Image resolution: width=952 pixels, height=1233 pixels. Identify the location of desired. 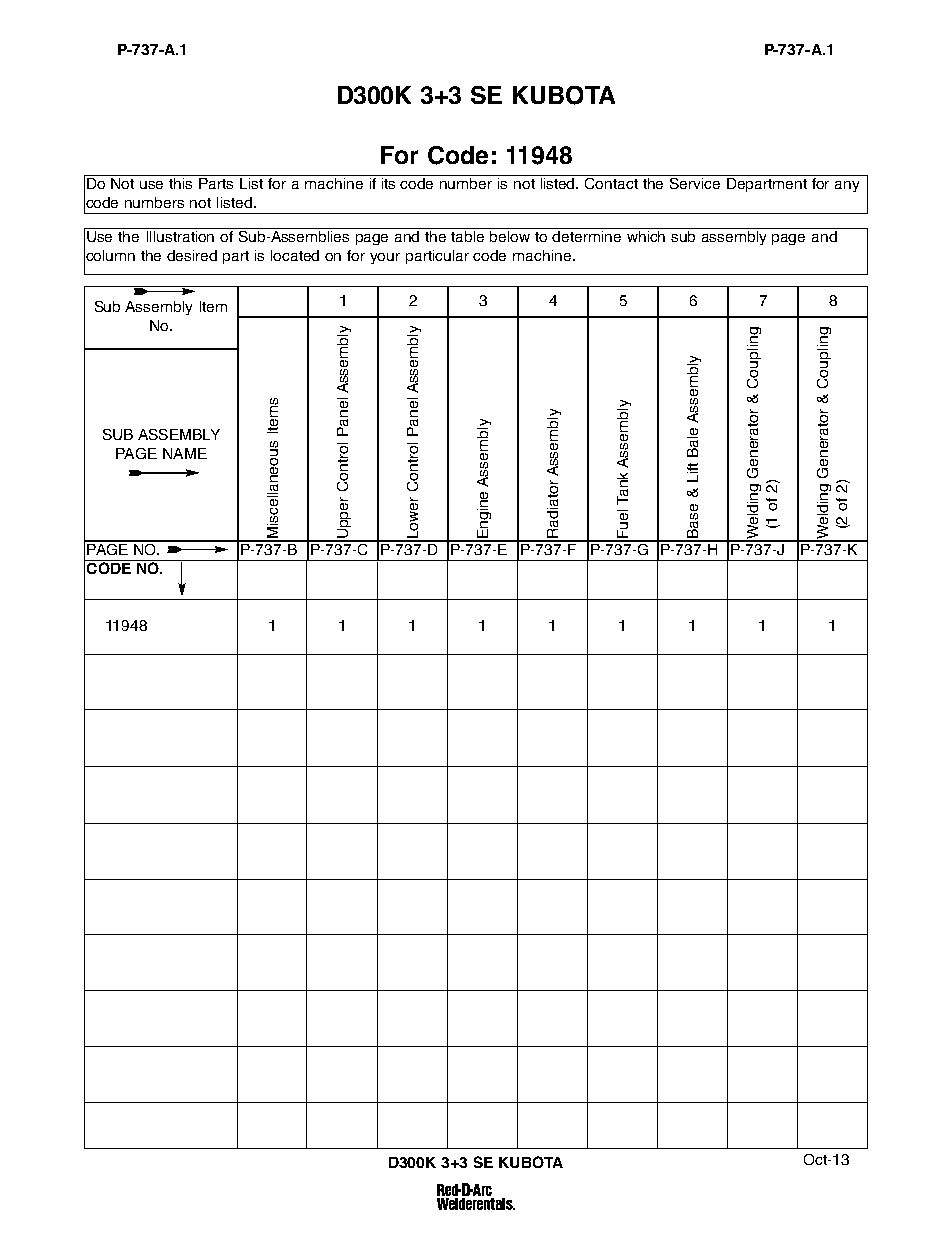
(192, 255).
